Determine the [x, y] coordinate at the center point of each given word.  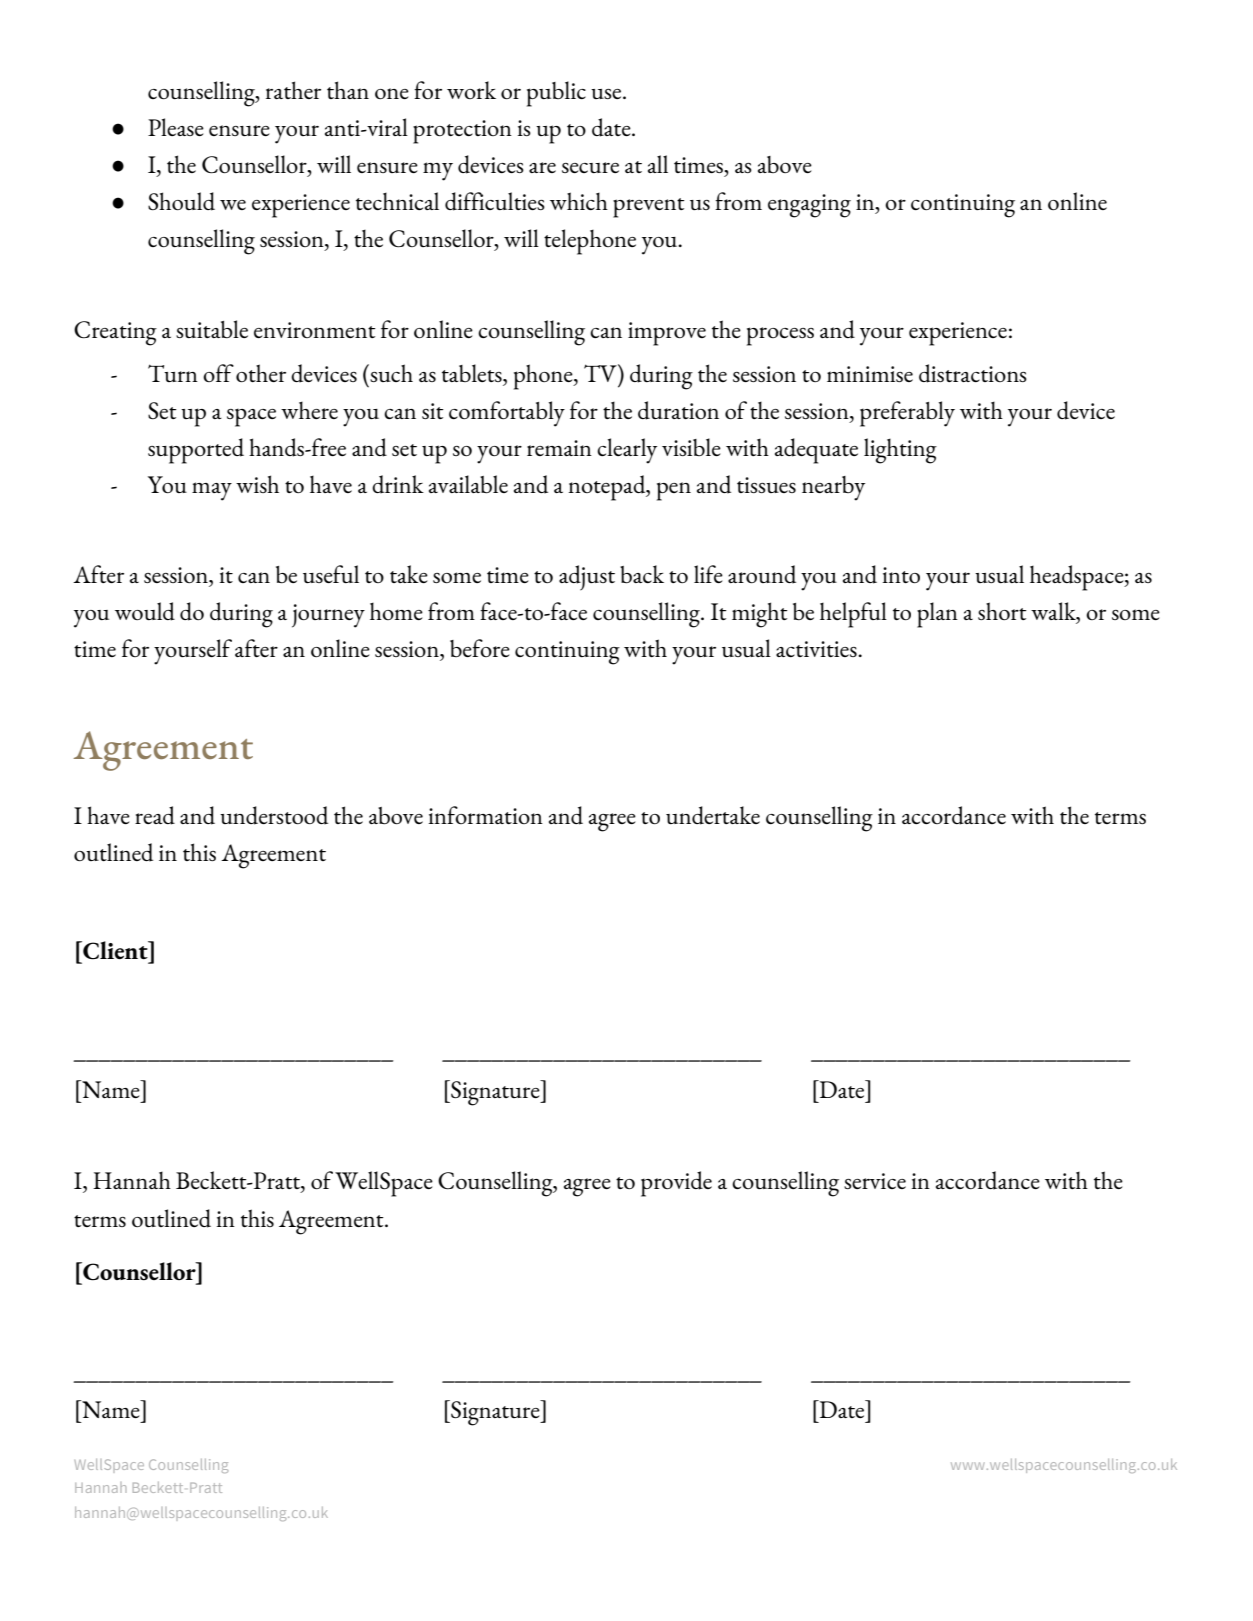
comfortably [507, 414]
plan [937, 615]
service [875, 1181]
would [145, 611]
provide [676, 1184]
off [218, 373]
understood [274, 815]
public [556, 94]
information [485, 815]
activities [817, 649]
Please [176, 127]
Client [115, 950]
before [480, 648]
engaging [809, 206]
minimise [870, 374]
